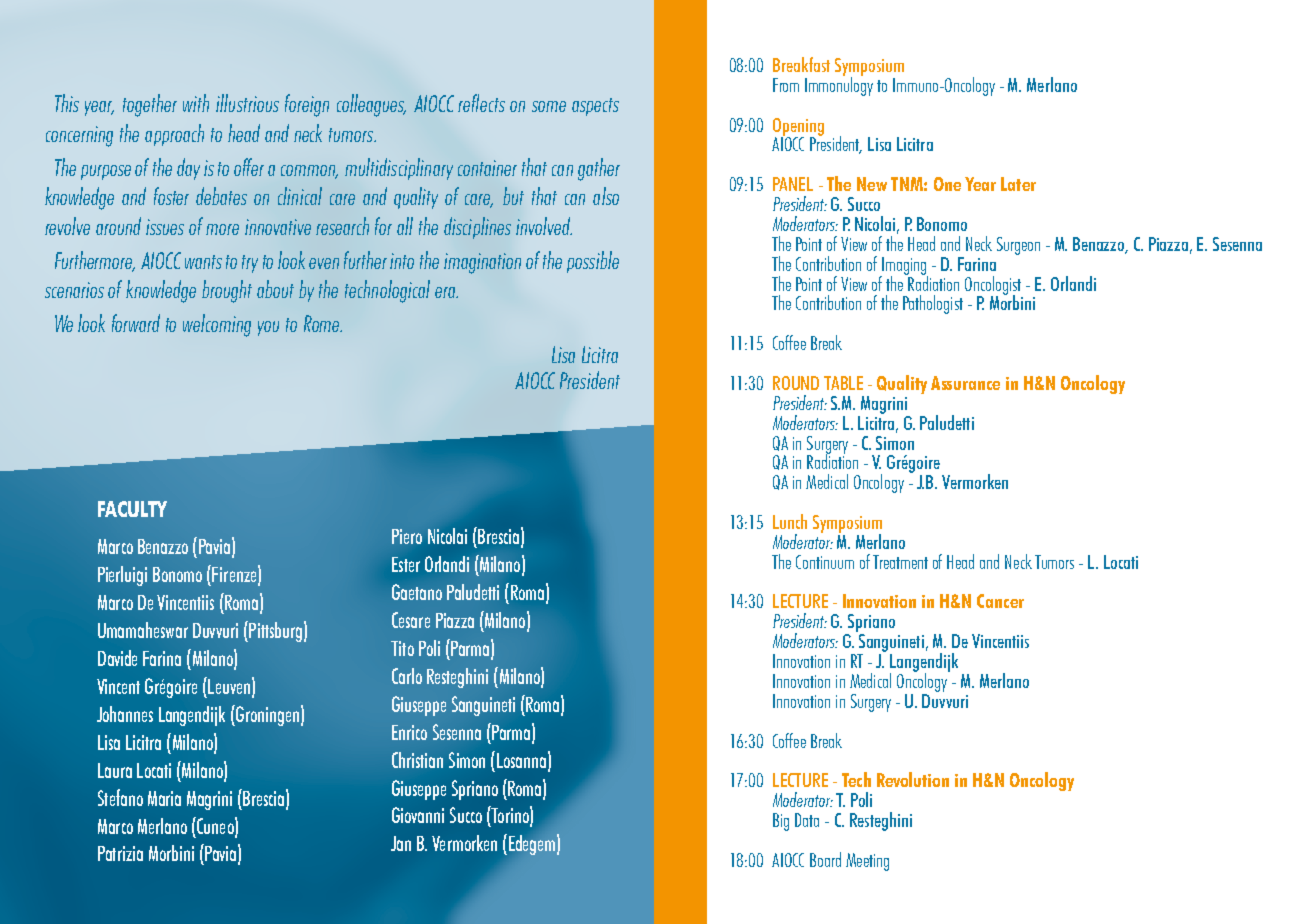 The height and width of the screenshot is (924, 1308). What do you see at coordinates (786, 85) in the screenshot?
I see `From` at bounding box center [786, 85].
